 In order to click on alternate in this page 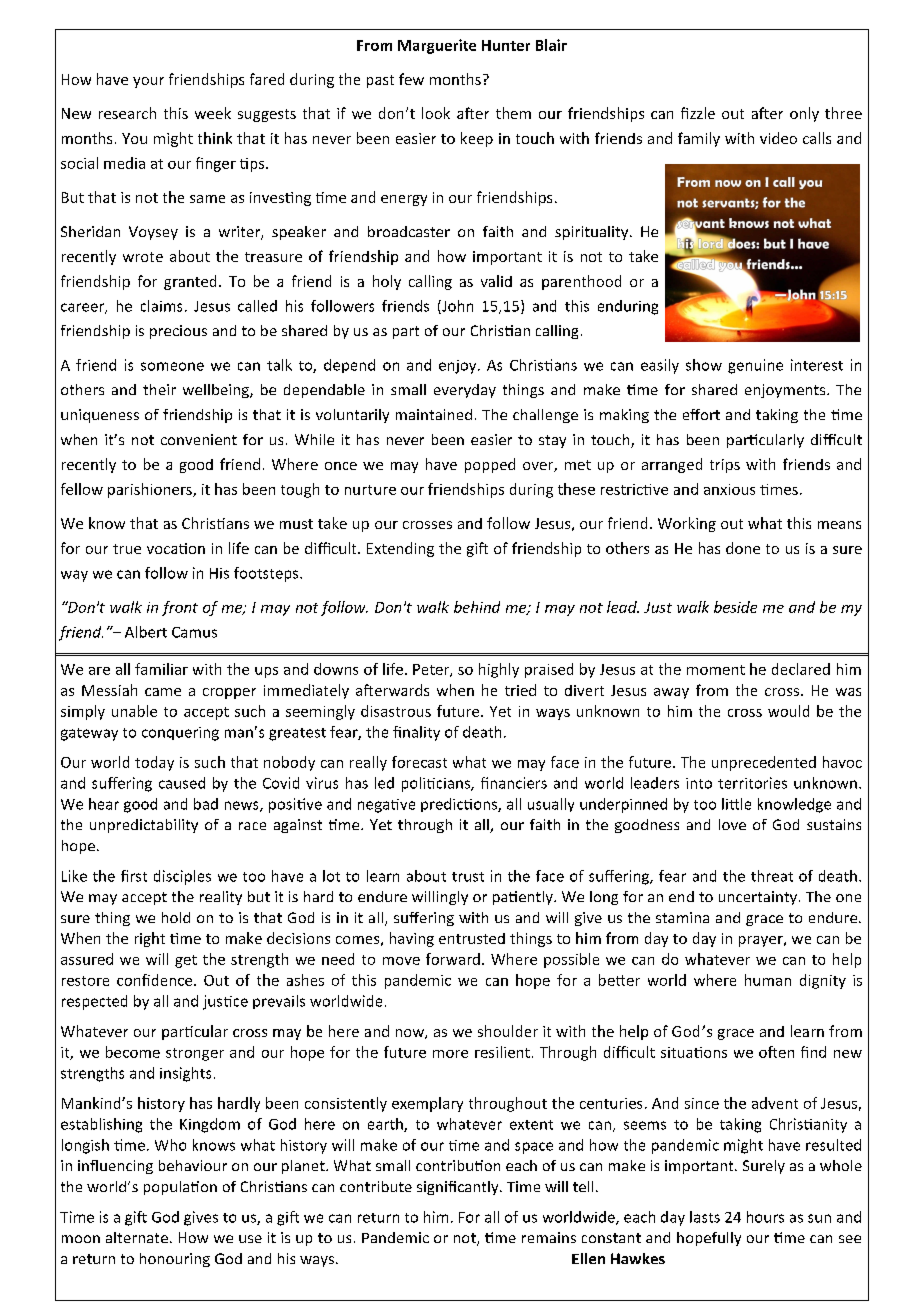, I will do `click(137, 1237)`.
